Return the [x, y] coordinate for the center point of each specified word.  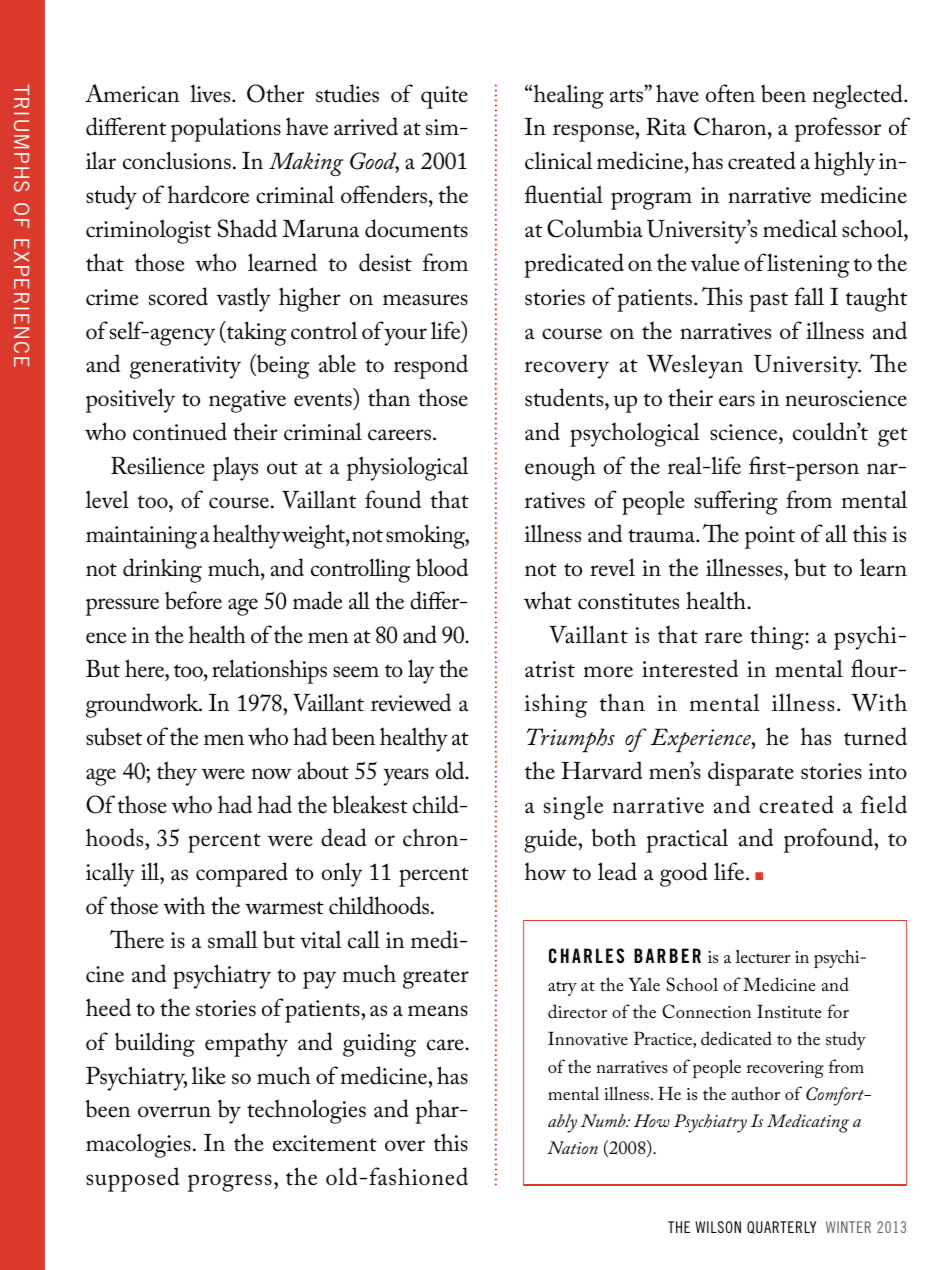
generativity [185, 367]
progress [230, 1183]
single [573, 808]
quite [444, 97]
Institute [789, 1011]
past [768, 302]
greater [436, 979]
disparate [751, 773]
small [233, 939]
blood [442, 567]
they [177, 773]
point [770, 537]
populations [226, 129]
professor [838, 129]
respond [431, 366]
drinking [162, 570]
